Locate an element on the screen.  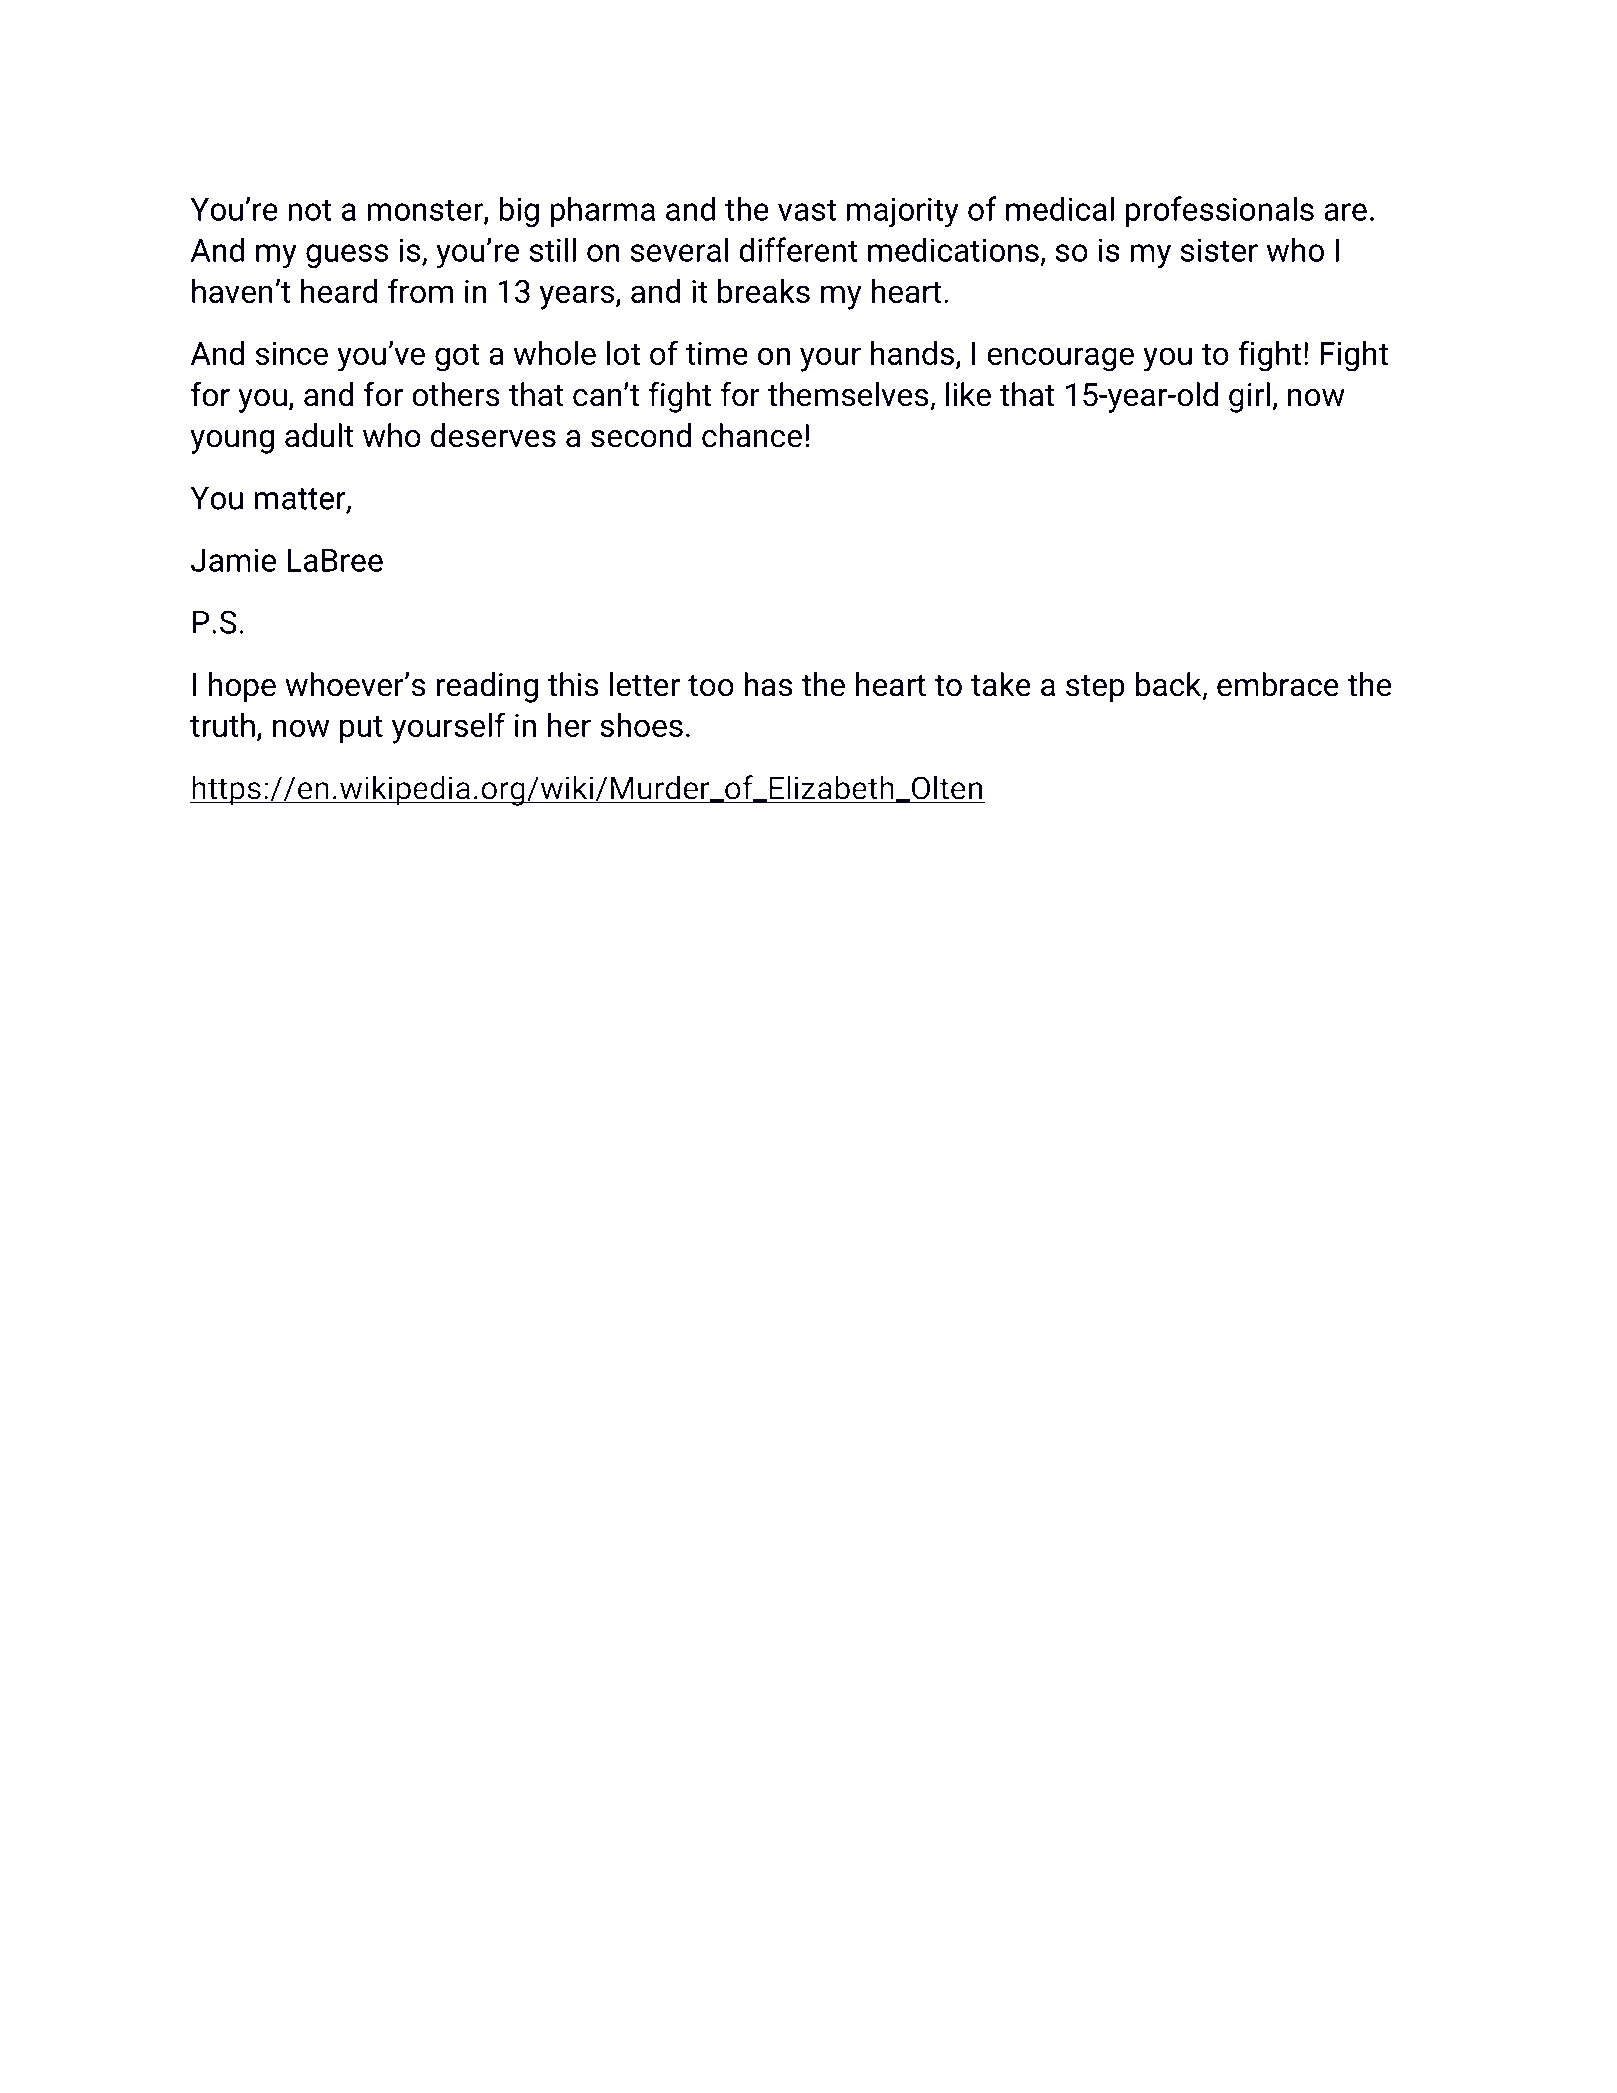
Jamie is located at coordinates (233, 560).
